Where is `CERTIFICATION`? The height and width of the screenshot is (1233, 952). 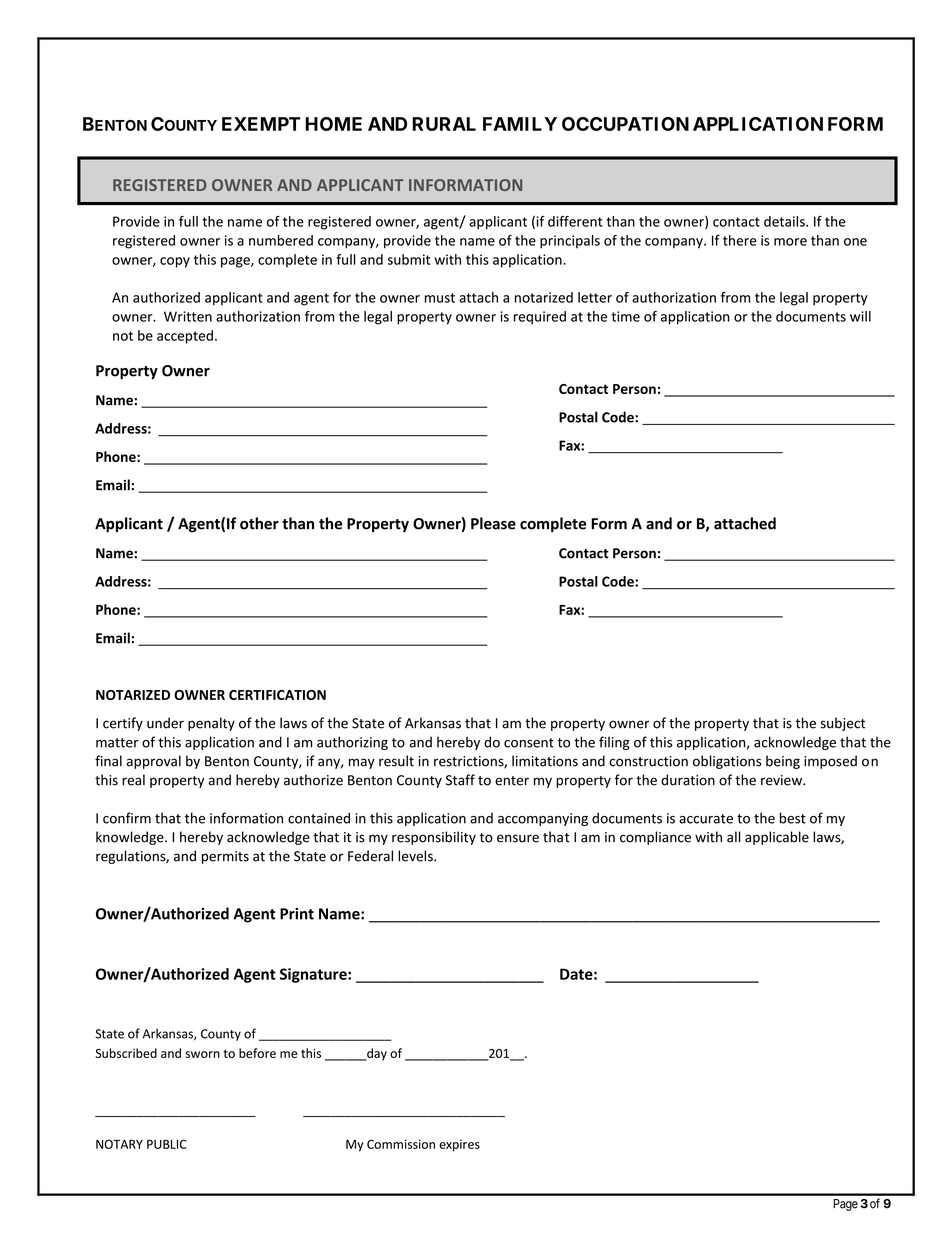
CERTIFICATION is located at coordinates (277, 695).
